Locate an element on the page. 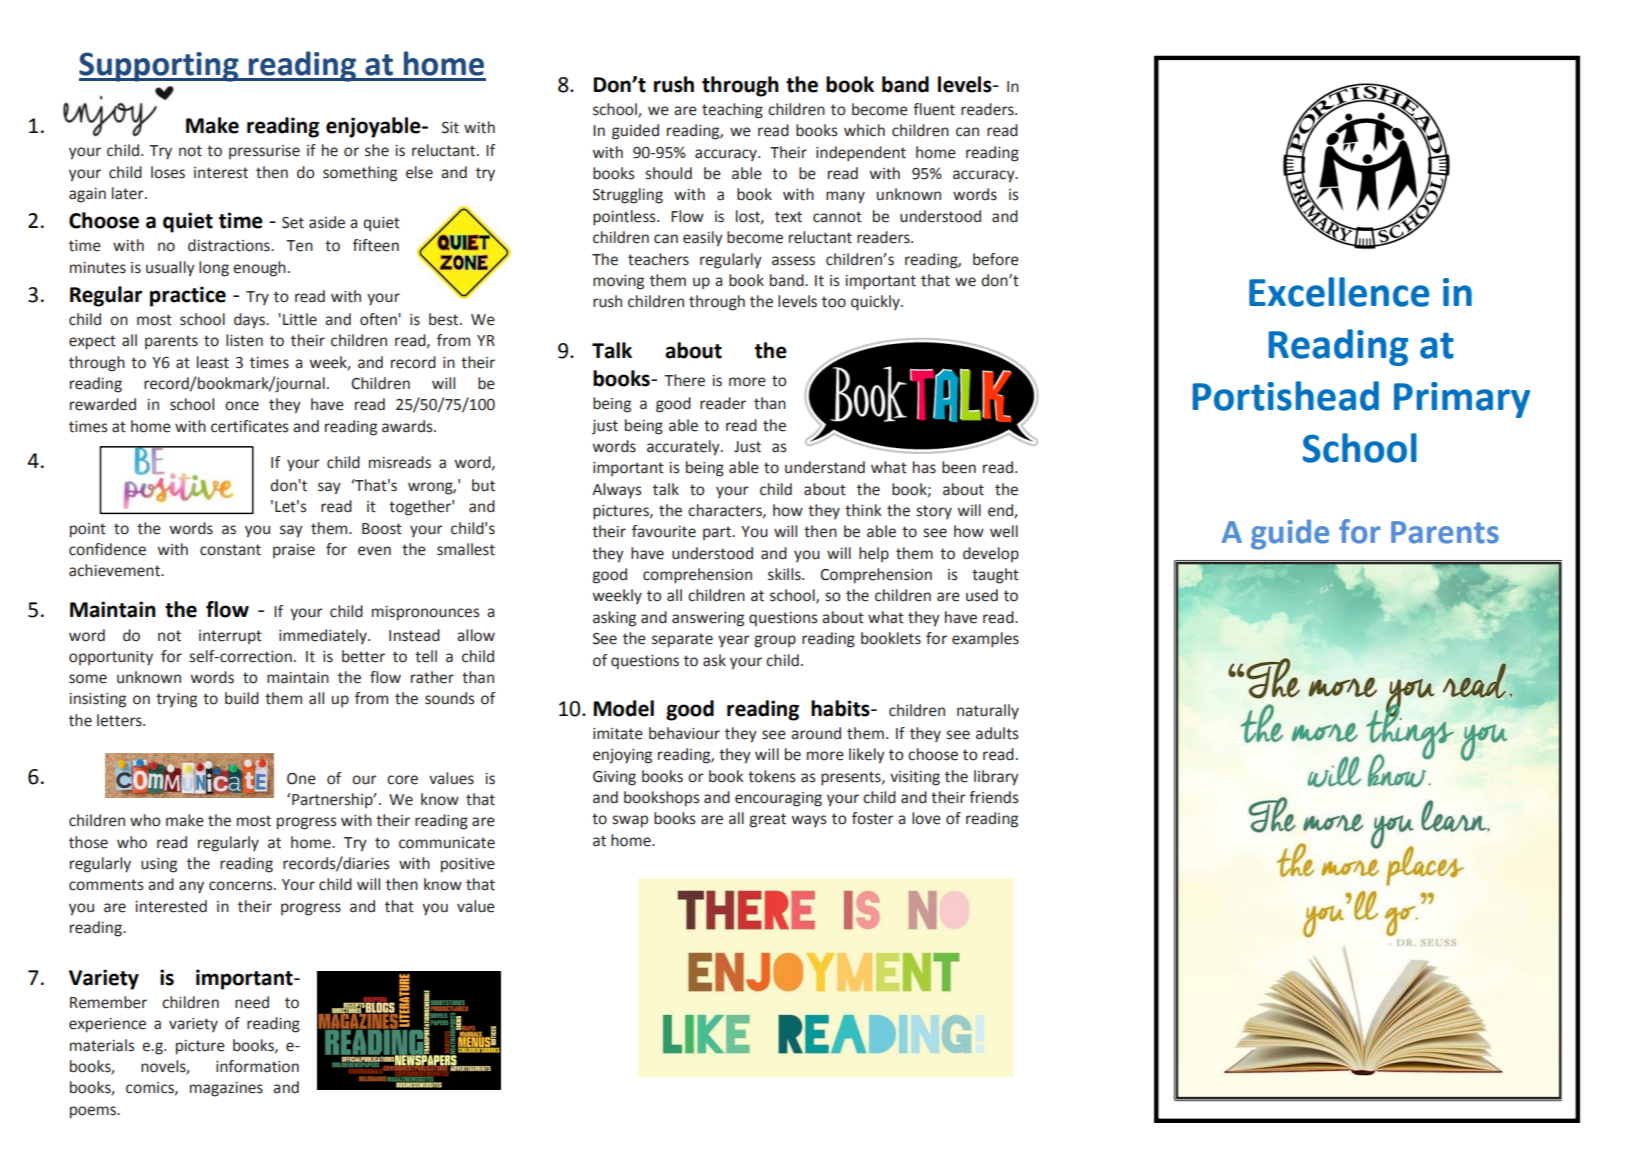 The image size is (1636, 1157). magazines is located at coordinates (226, 1089).
